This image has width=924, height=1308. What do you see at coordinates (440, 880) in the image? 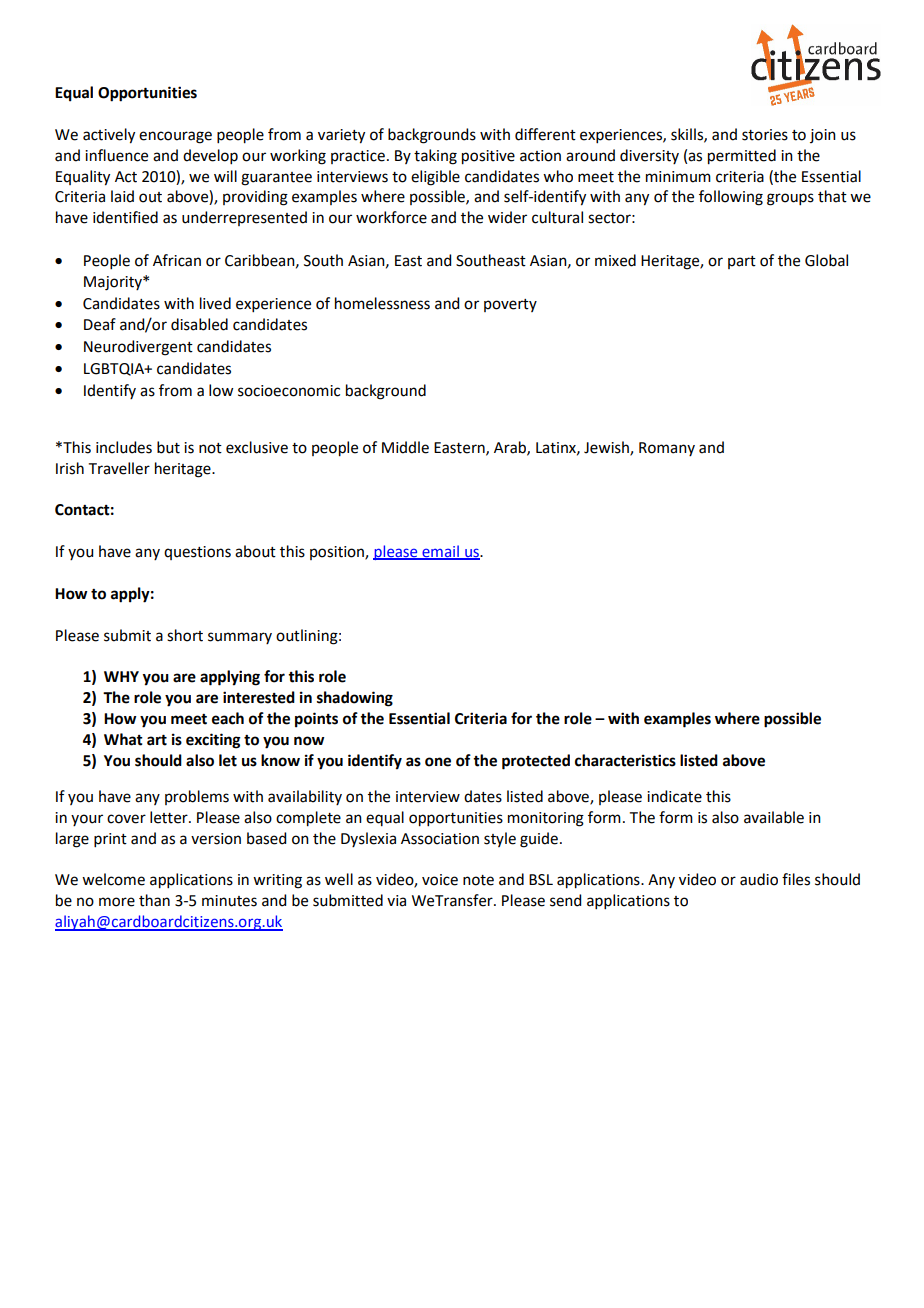
I see `voice` at bounding box center [440, 880].
